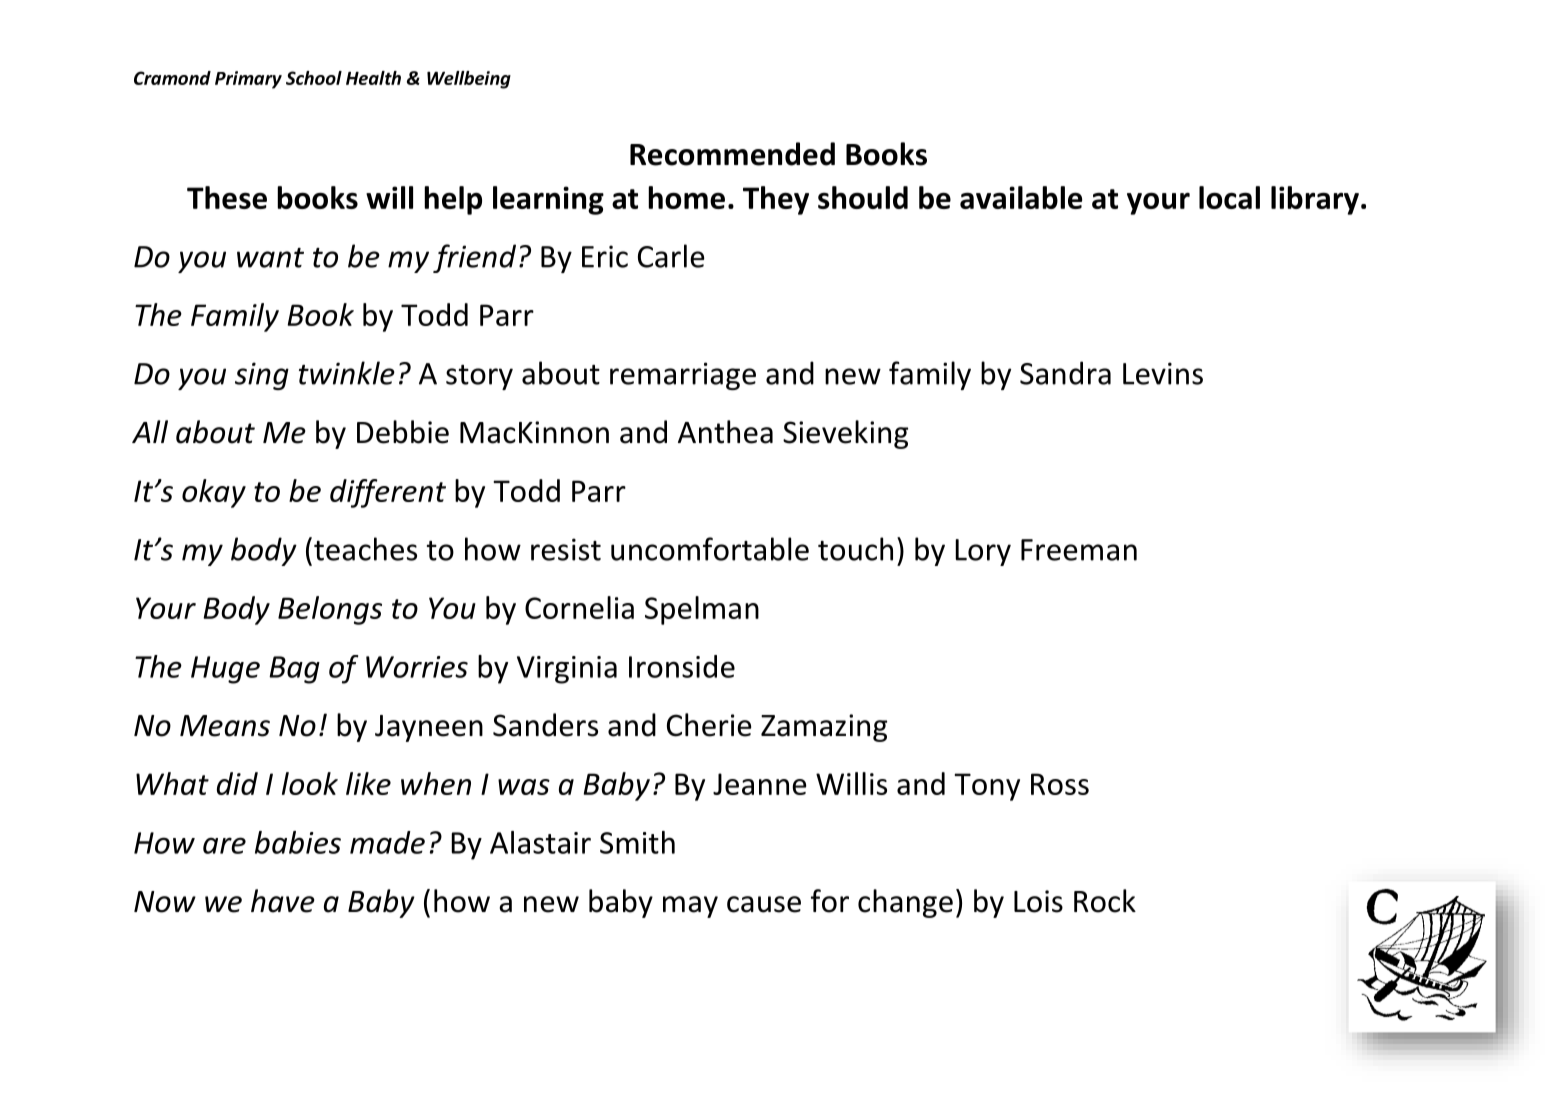 The image size is (1556, 1100). I want to click on School, so click(314, 78).
